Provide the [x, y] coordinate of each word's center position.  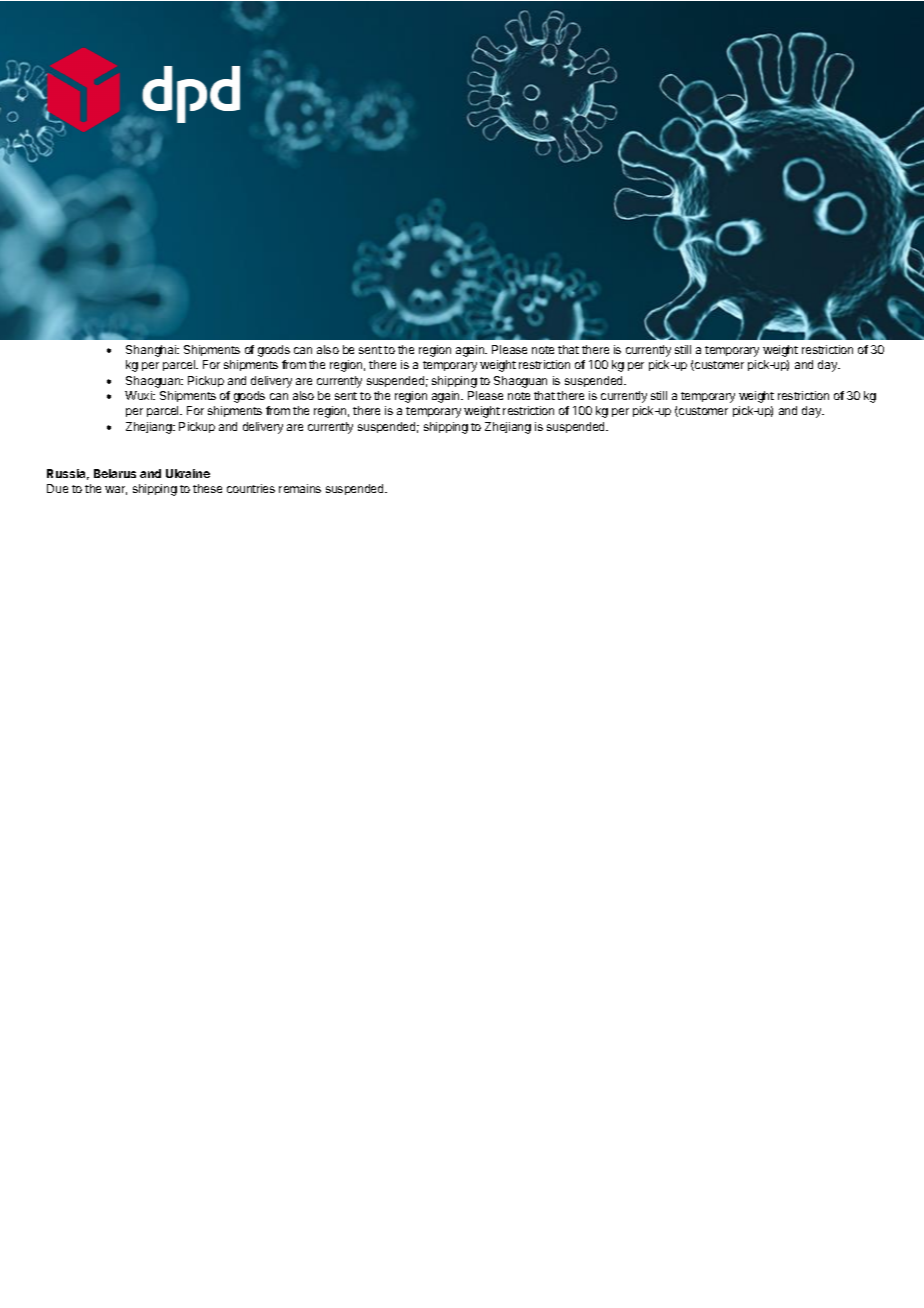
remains [300, 488]
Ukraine [188, 473]
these [207, 488]
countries [251, 488]
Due [57, 488]
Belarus [115, 473]
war [116, 490]
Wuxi [139, 395]
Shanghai [152, 351]
